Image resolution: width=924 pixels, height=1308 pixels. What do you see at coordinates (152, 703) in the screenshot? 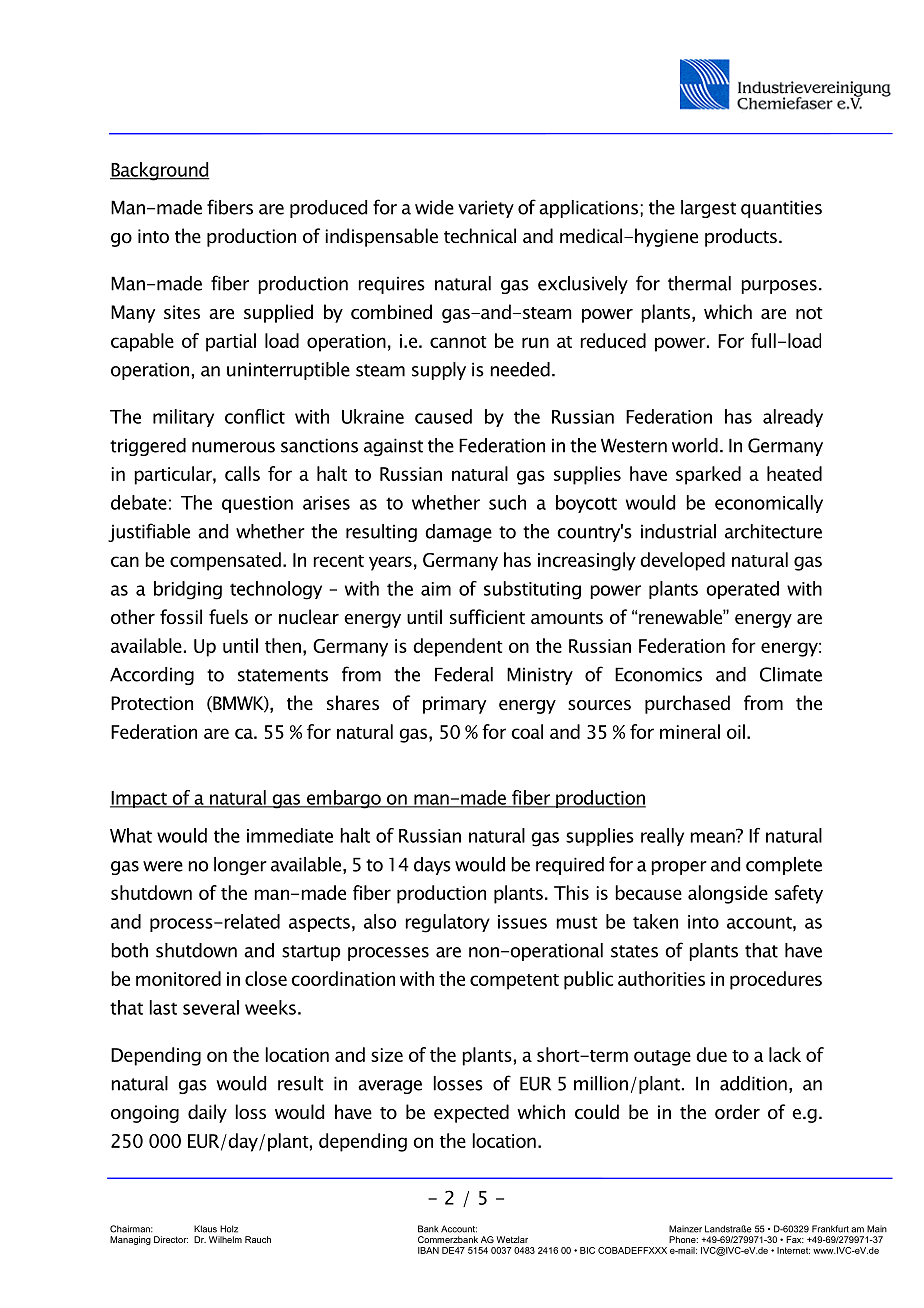
I see `Protection` at bounding box center [152, 703].
